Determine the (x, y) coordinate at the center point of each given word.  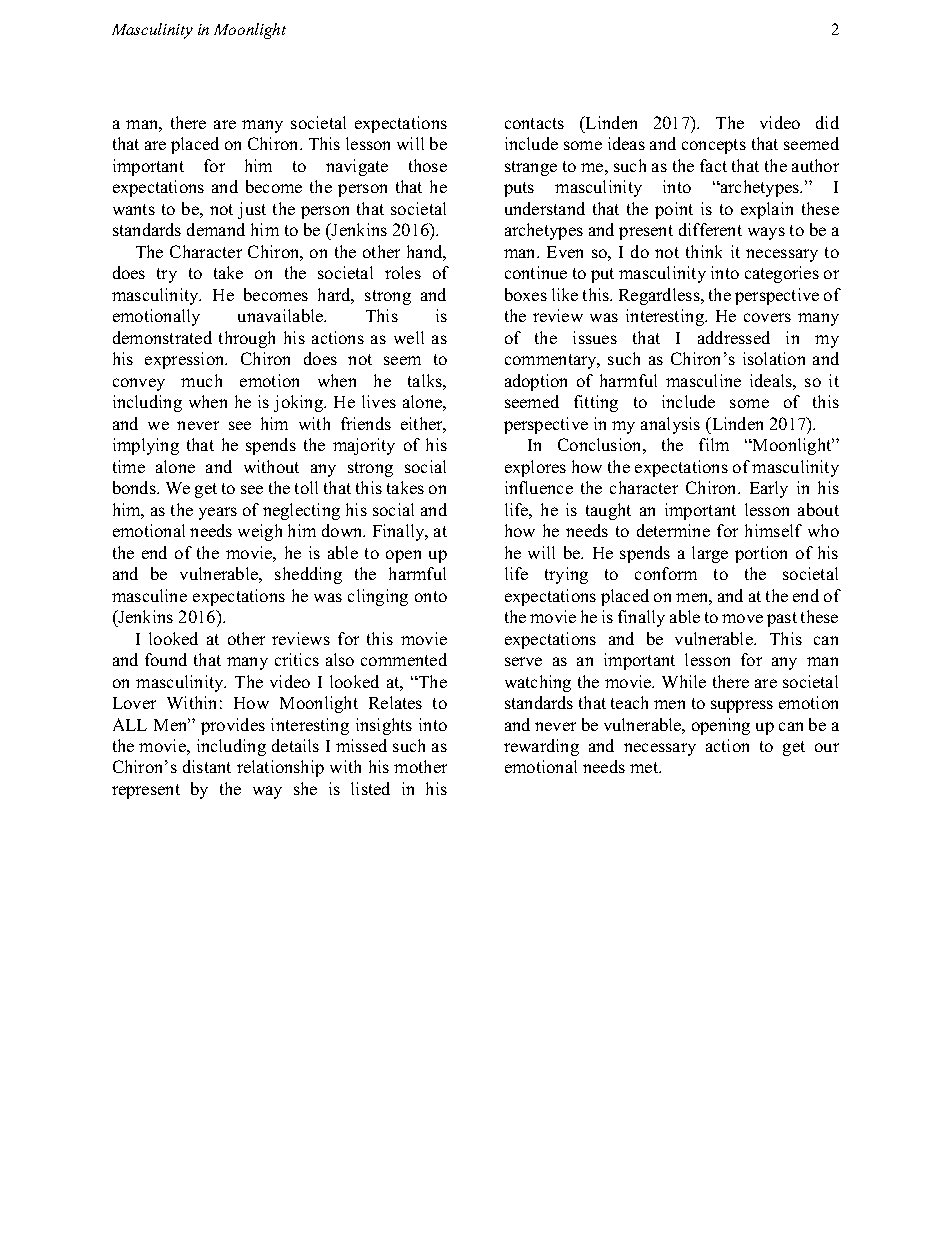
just (252, 210)
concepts (714, 146)
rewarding (541, 747)
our (827, 747)
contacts (534, 123)
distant (207, 766)
